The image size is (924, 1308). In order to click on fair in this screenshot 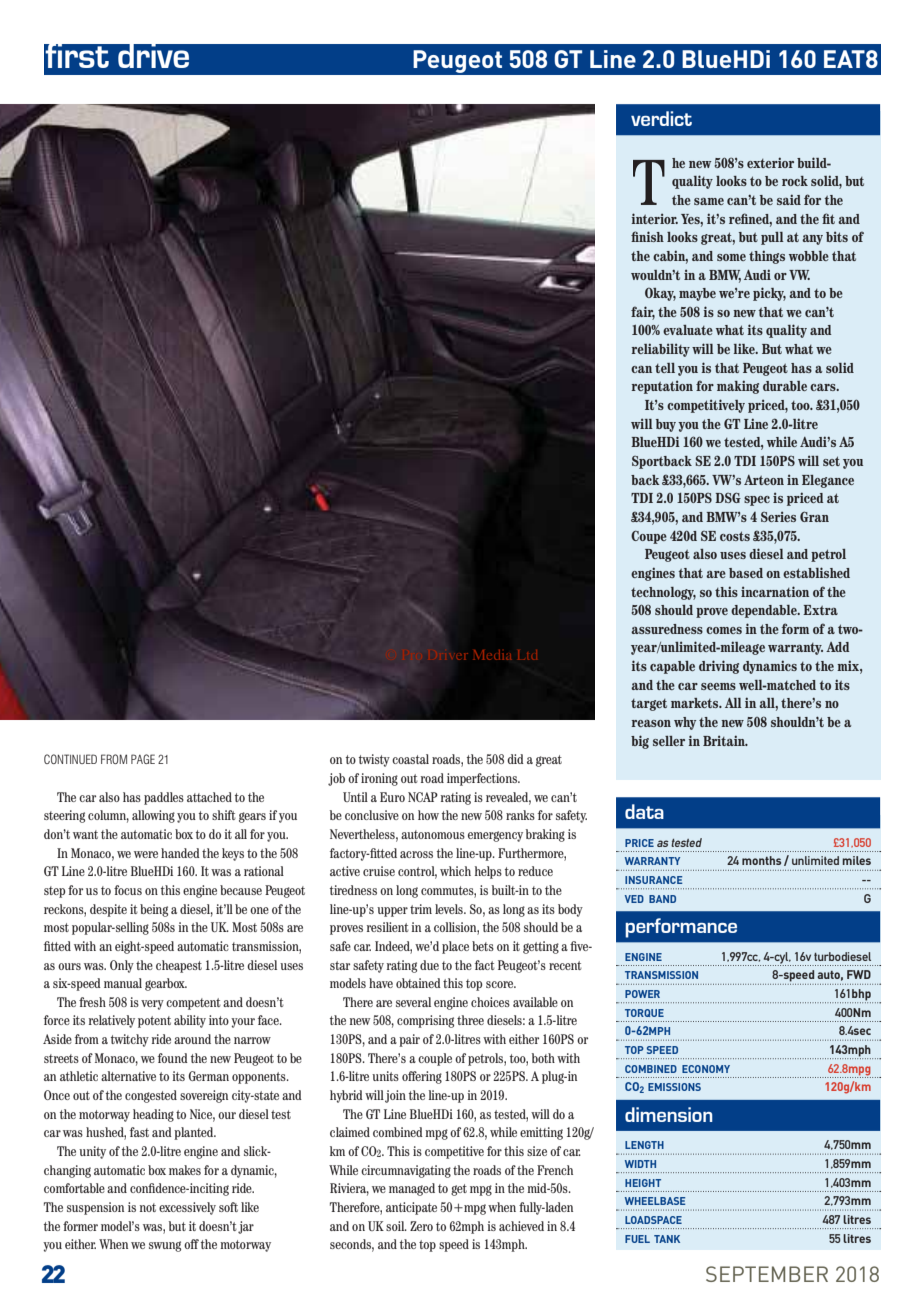, I will do `click(643, 312)`.
